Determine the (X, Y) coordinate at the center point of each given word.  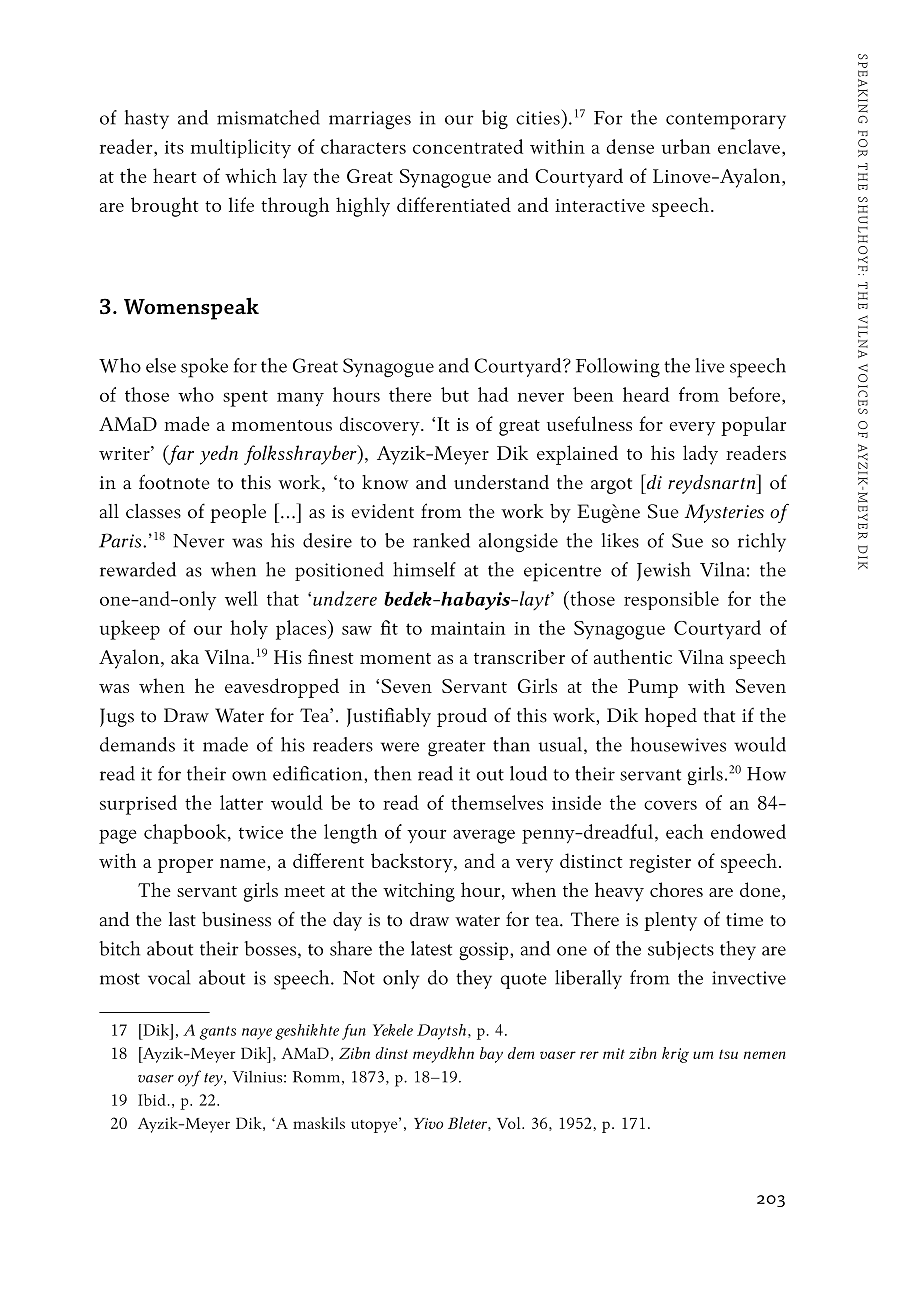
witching (419, 892)
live (709, 365)
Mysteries (724, 513)
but (455, 394)
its (174, 147)
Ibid (152, 1100)
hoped (671, 717)
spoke (204, 368)
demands (137, 744)
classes (153, 511)
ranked (441, 540)
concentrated (468, 146)
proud (462, 717)
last (182, 919)
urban (686, 146)
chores (676, 889)
